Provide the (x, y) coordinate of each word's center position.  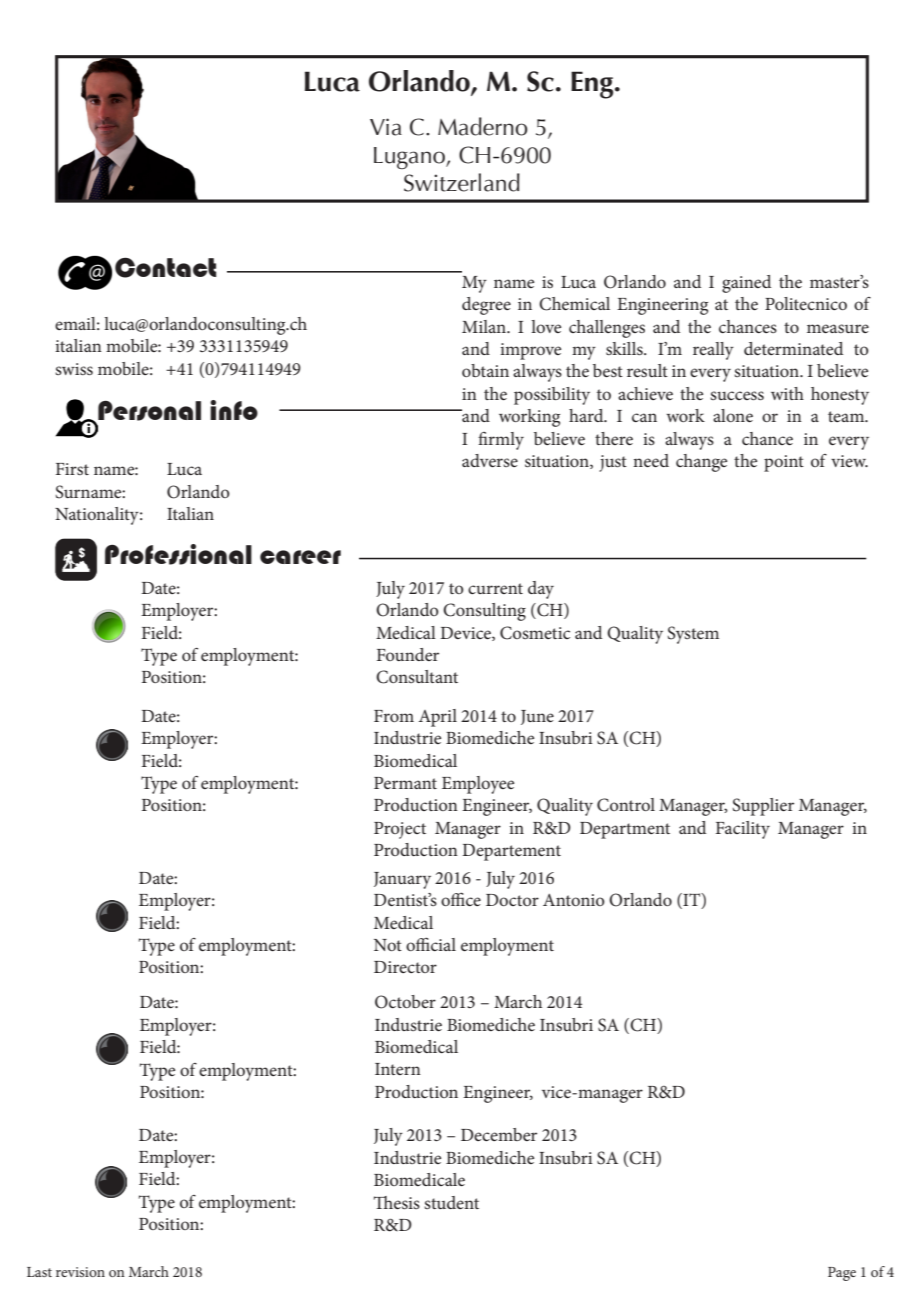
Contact (165, 267)
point (784, 463)
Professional (178, 554)
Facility (743, 830)
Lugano (410, 158)
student (451, 1202)
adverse (490, 460)
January (402, 880)
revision (80, 1272)
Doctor (512, 900)
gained (746, 284)
